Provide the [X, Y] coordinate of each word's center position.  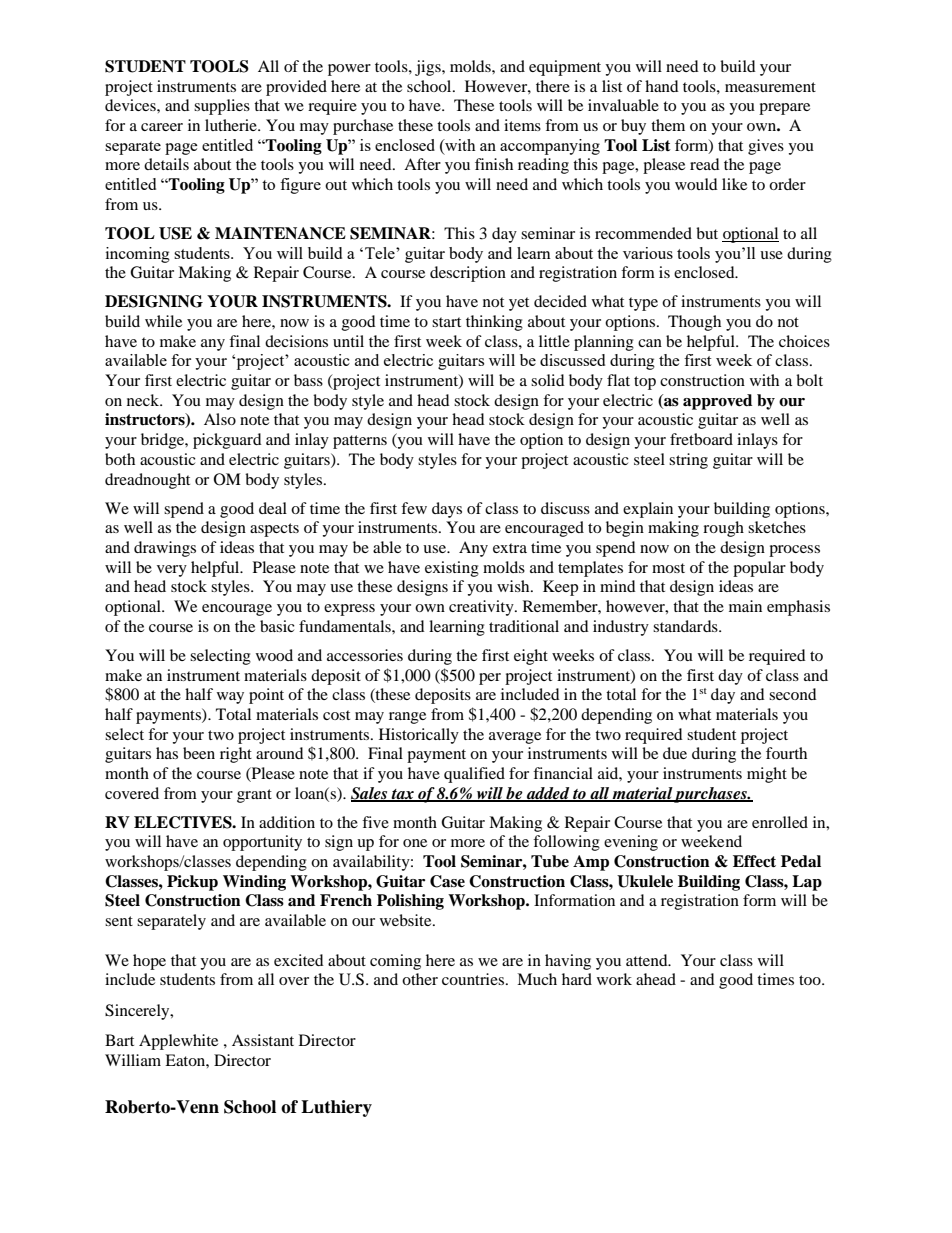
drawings [165, 549]
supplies [222, 107]
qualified [474, 775]
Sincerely [138, 1012]
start [446, 322]
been [199, 753]
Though [694, 323]
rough [723, 529]
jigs [429, 68]
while [163, 321]
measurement [770, 87]
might [767, 775]
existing [452, 569]
